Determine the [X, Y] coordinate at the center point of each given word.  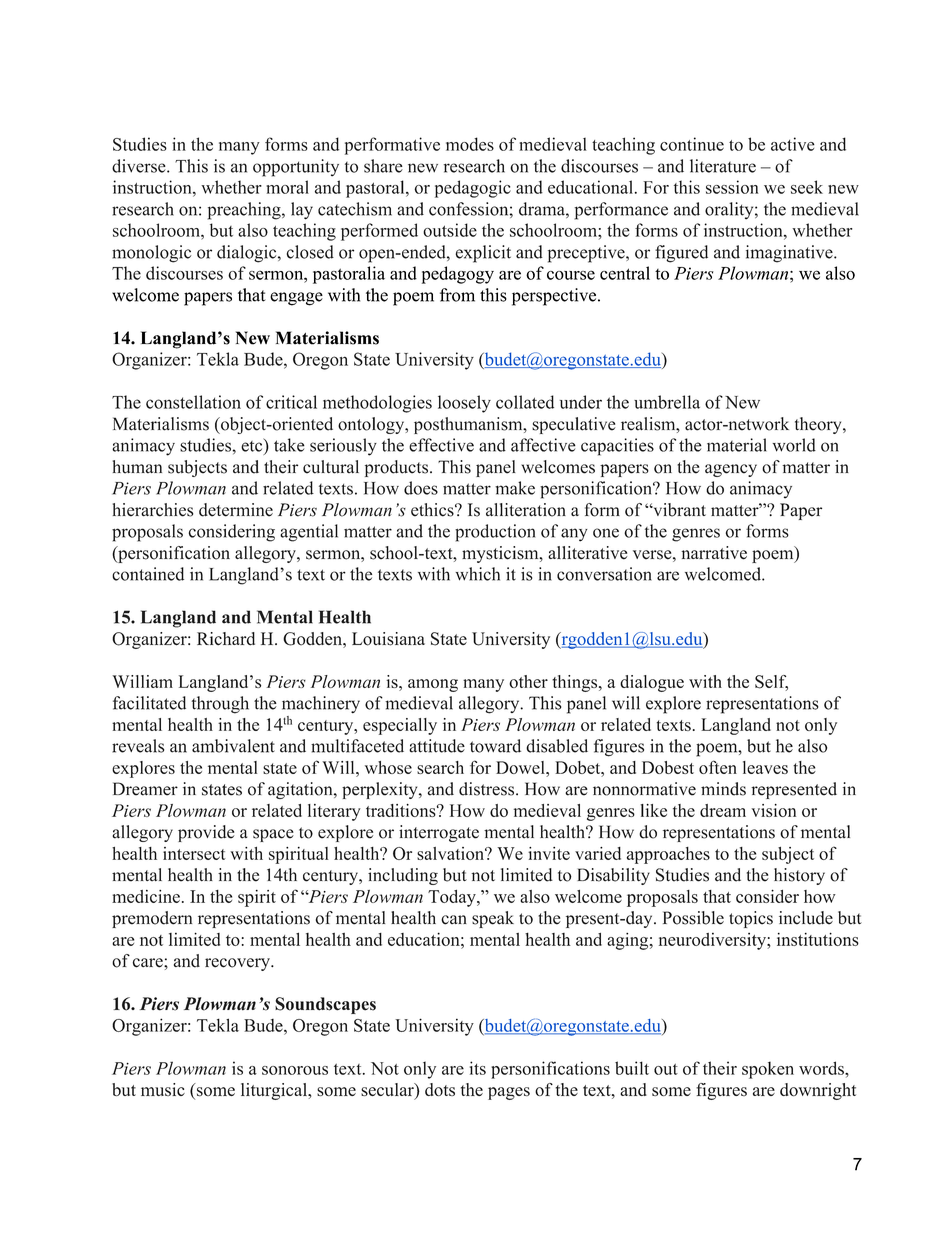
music [163, 1089]
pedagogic [473, 189]
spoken [768, 1070]
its [478, 1068]
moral [287, 187]
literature [723, 166]
